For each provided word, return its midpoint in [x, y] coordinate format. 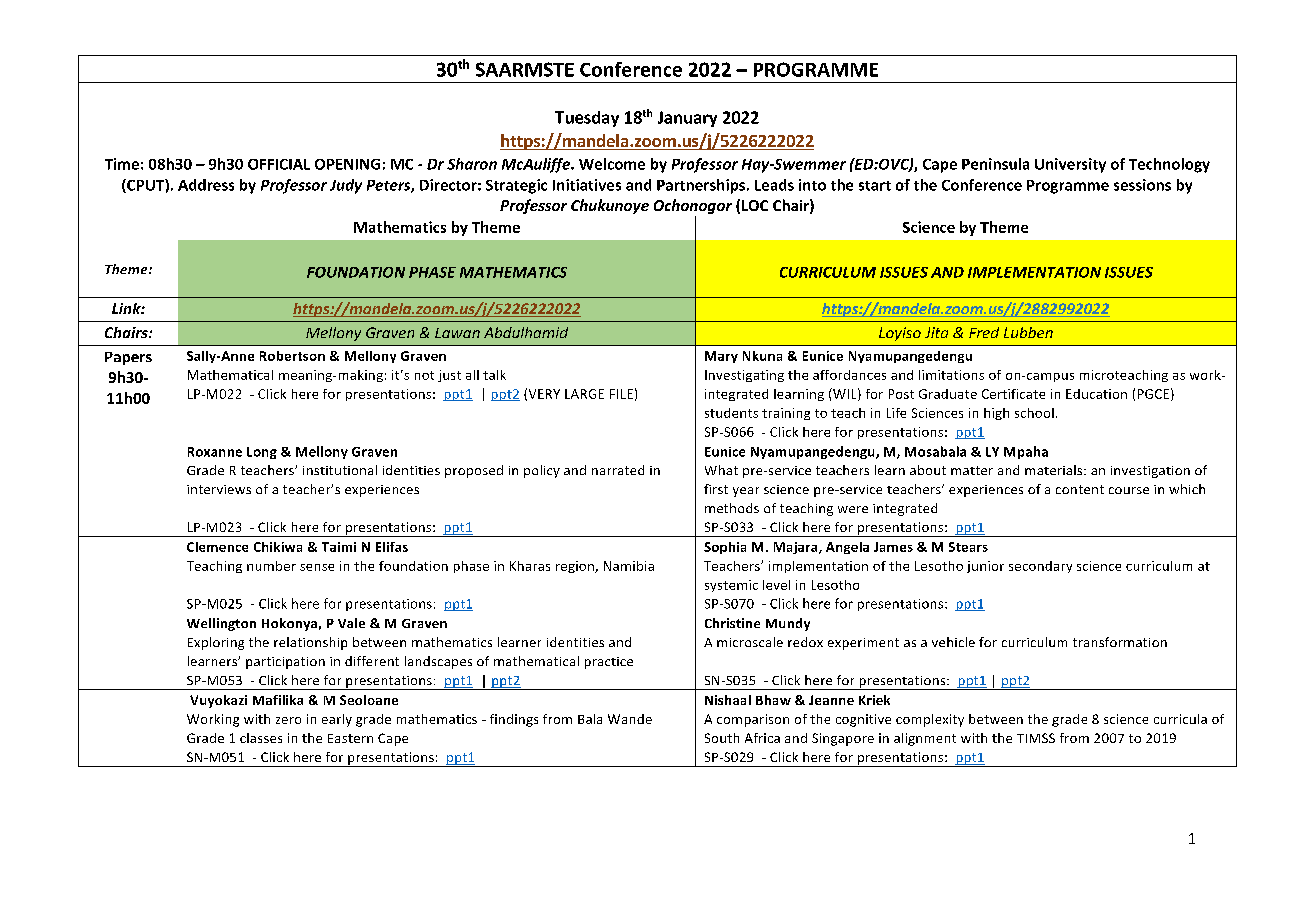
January [687, 119]
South [722, 738]
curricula [1180, 719]
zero [288, 720]
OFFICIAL [279, 164]
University [1070, 165]
